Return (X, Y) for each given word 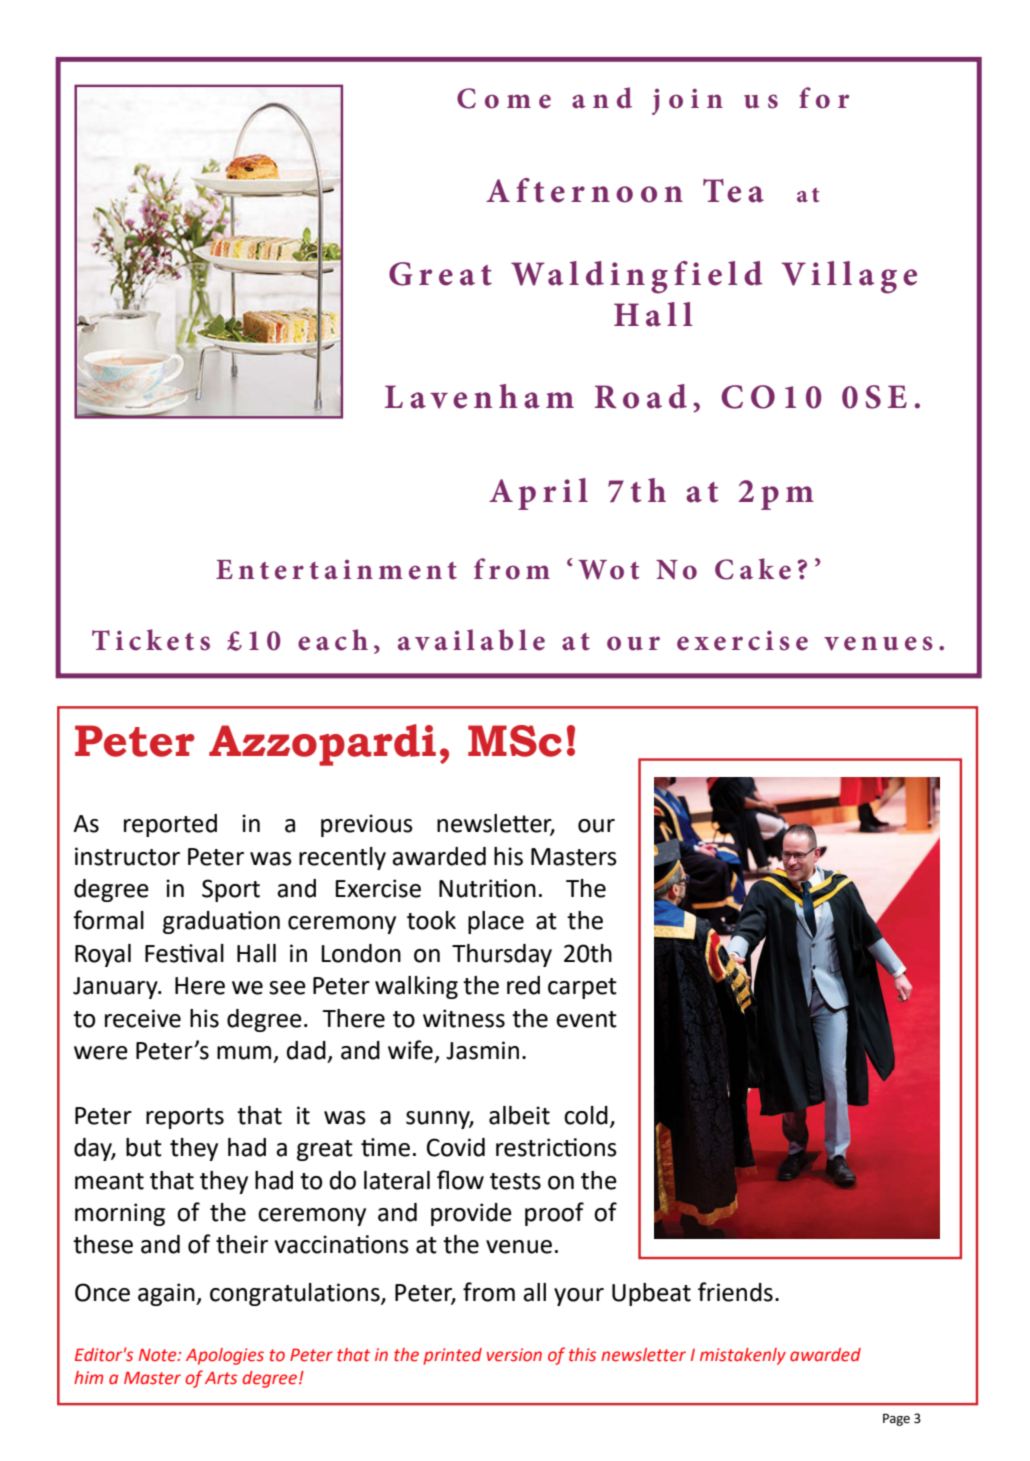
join (687, 101)
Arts (221, 1378)
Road (641, 396)
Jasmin (482, 1050)
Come (504, 98)
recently (342, 858)
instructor (127, 856)
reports (185, 1118)
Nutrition (487, 888)
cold (586, 1115)
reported (170, 825)
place (496, 922)
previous (367, 825)
